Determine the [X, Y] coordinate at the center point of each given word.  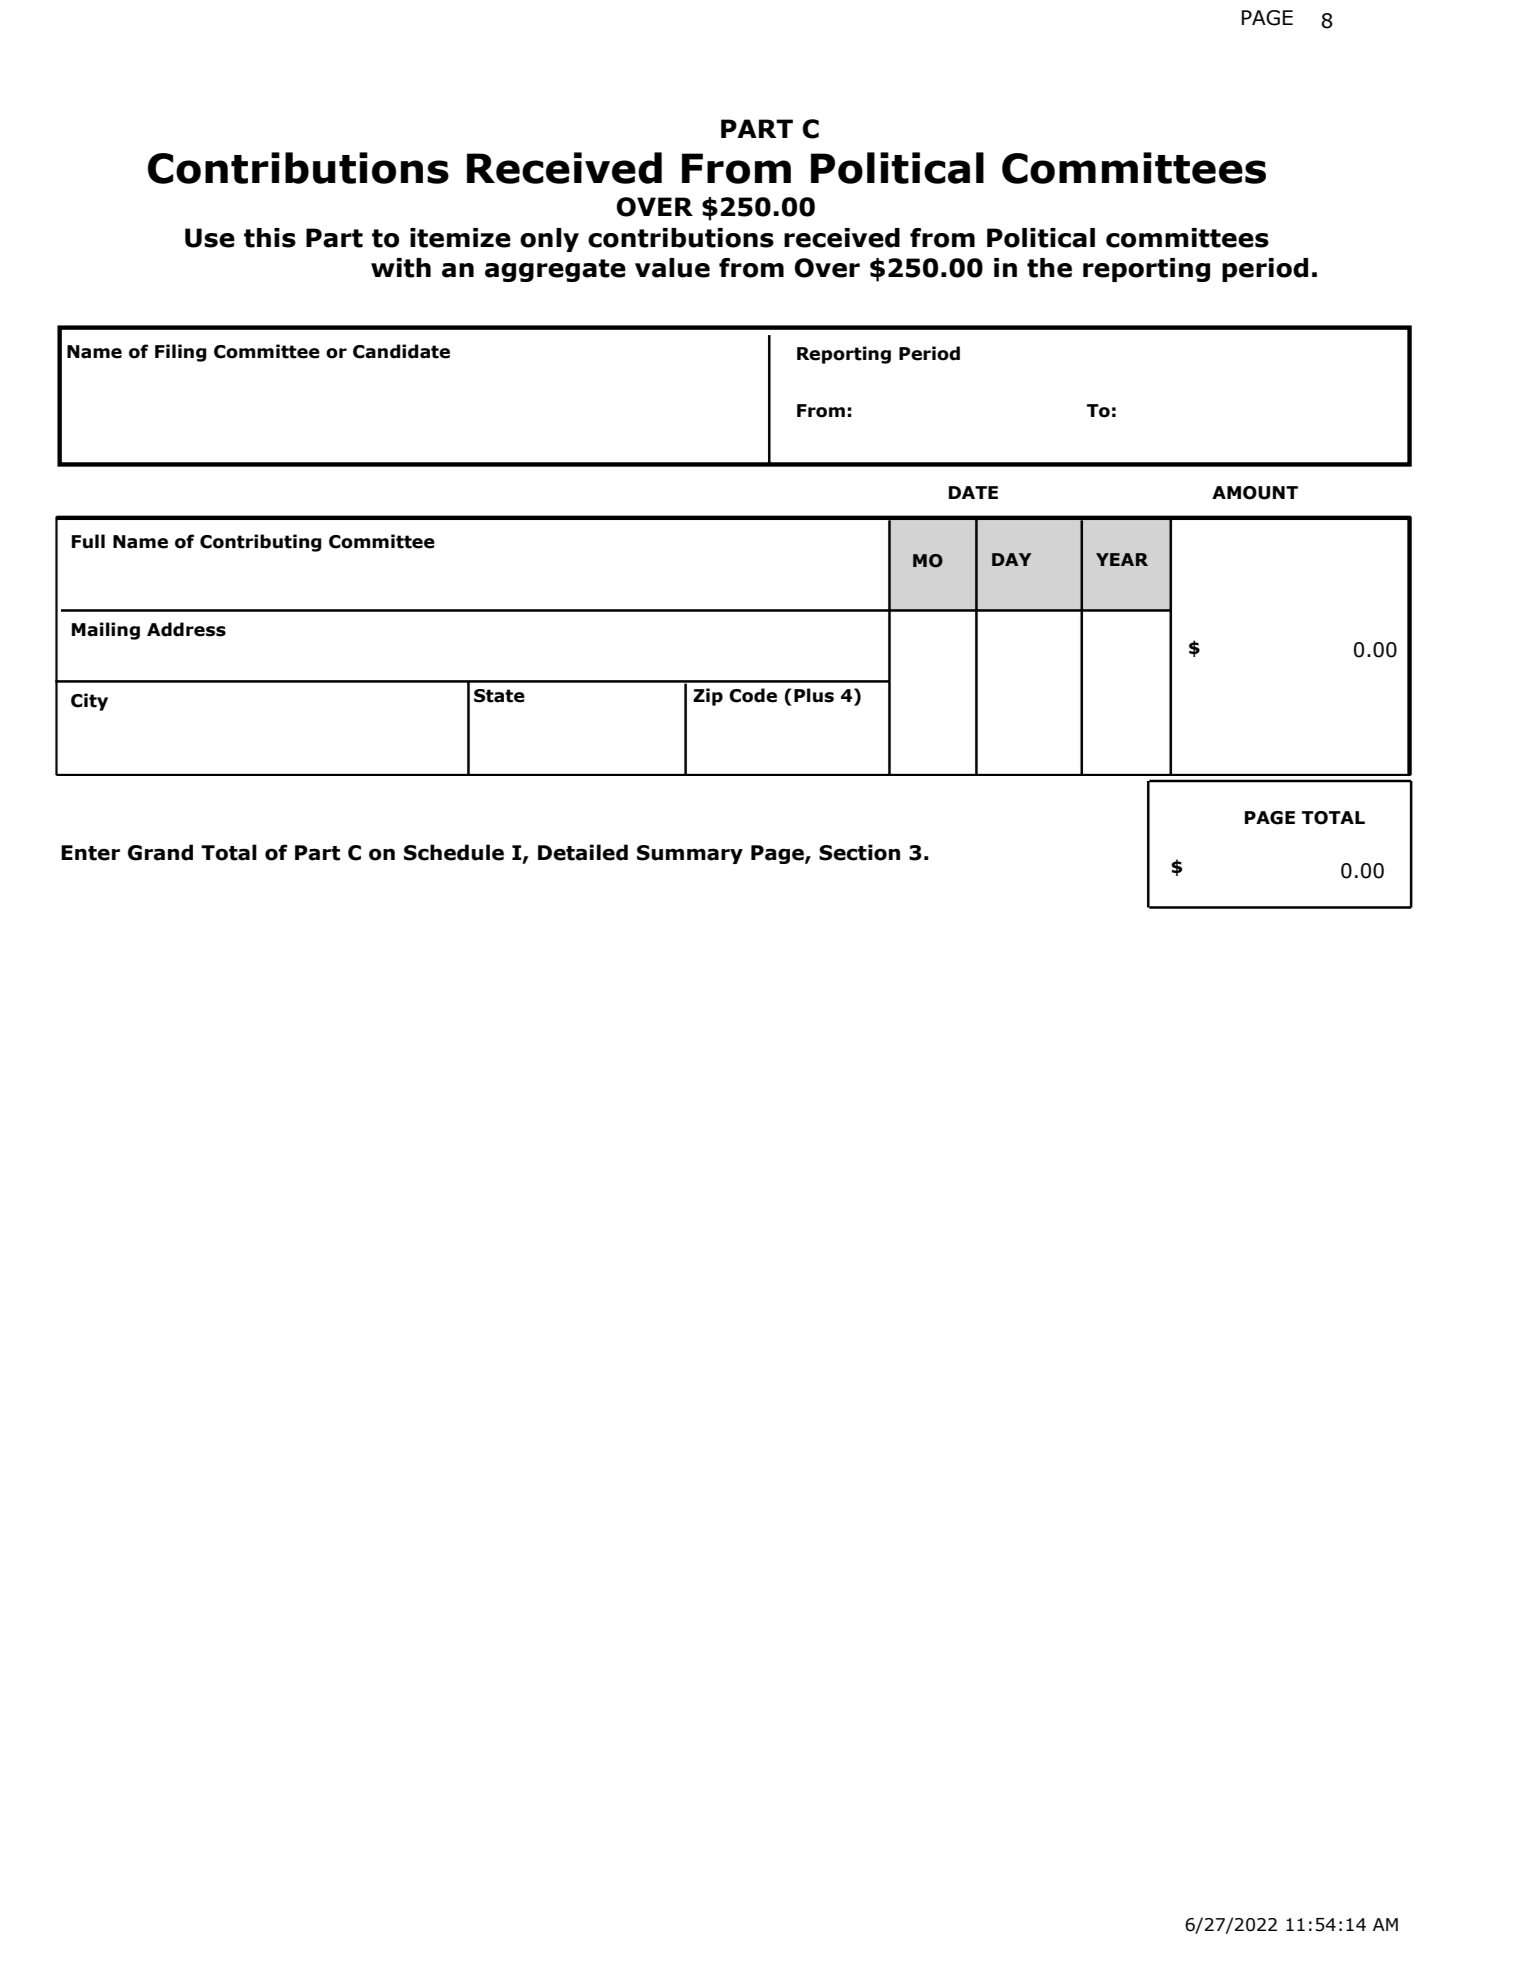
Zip [708, 697]
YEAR [1122, 559]
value [672, 268]
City [89, 702]
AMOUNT [1255, 493]
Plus [814, 695]
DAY [1012, 559]
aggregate [555, 270]
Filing [181, 353]
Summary [690, 854]
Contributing [261, 543]
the [1049, 268]
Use [210, 238]
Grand [160, 852]
